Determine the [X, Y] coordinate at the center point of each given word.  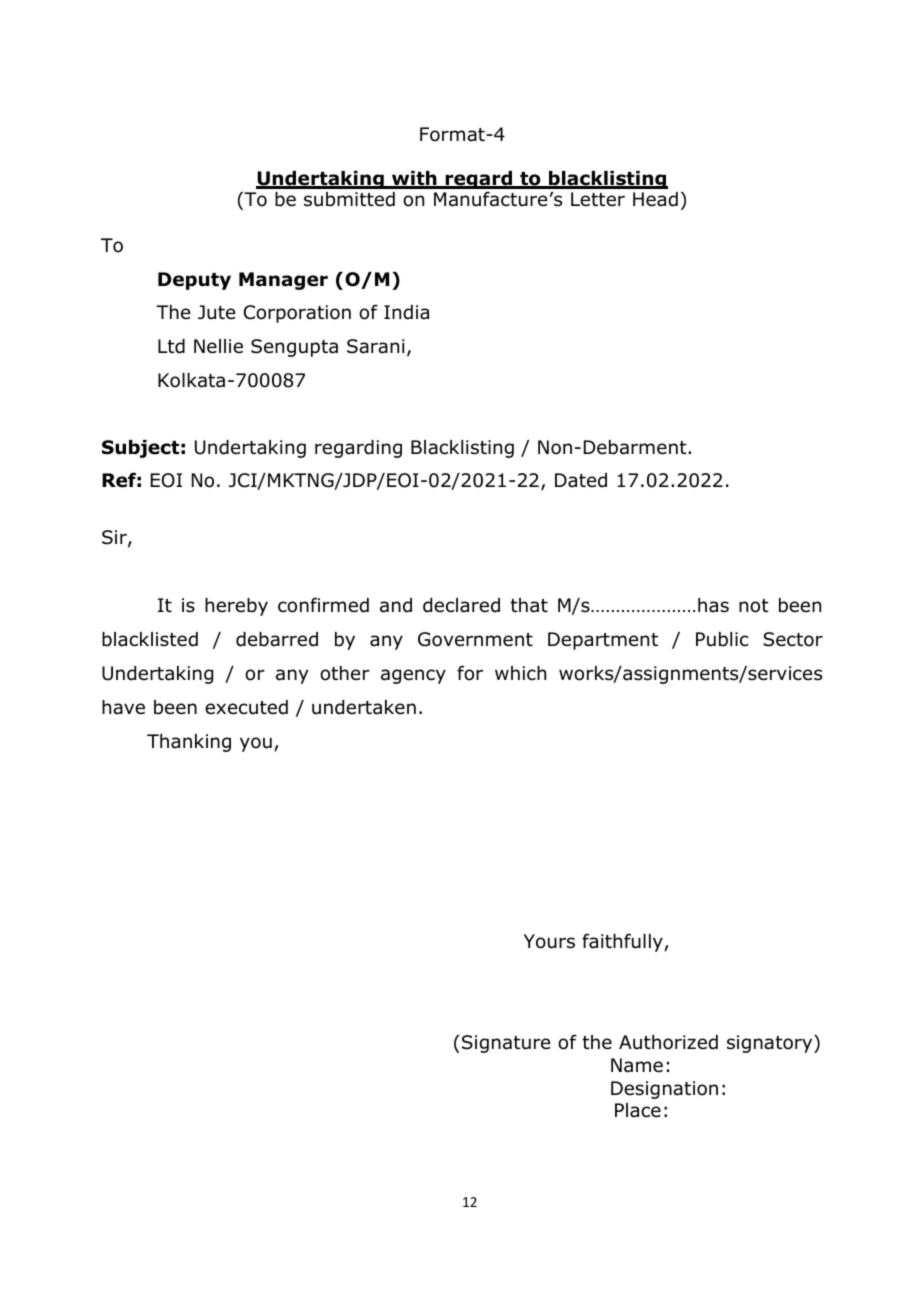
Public [722, 639]
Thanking [189, 743]
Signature [506, 1044]
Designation [664, 1090]
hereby [236, 607]
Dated [581, 480]
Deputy [194, 281]
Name [637, 1065]
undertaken [364, 707]
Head [655, 199]
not [754, 606]
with [414, 179]
